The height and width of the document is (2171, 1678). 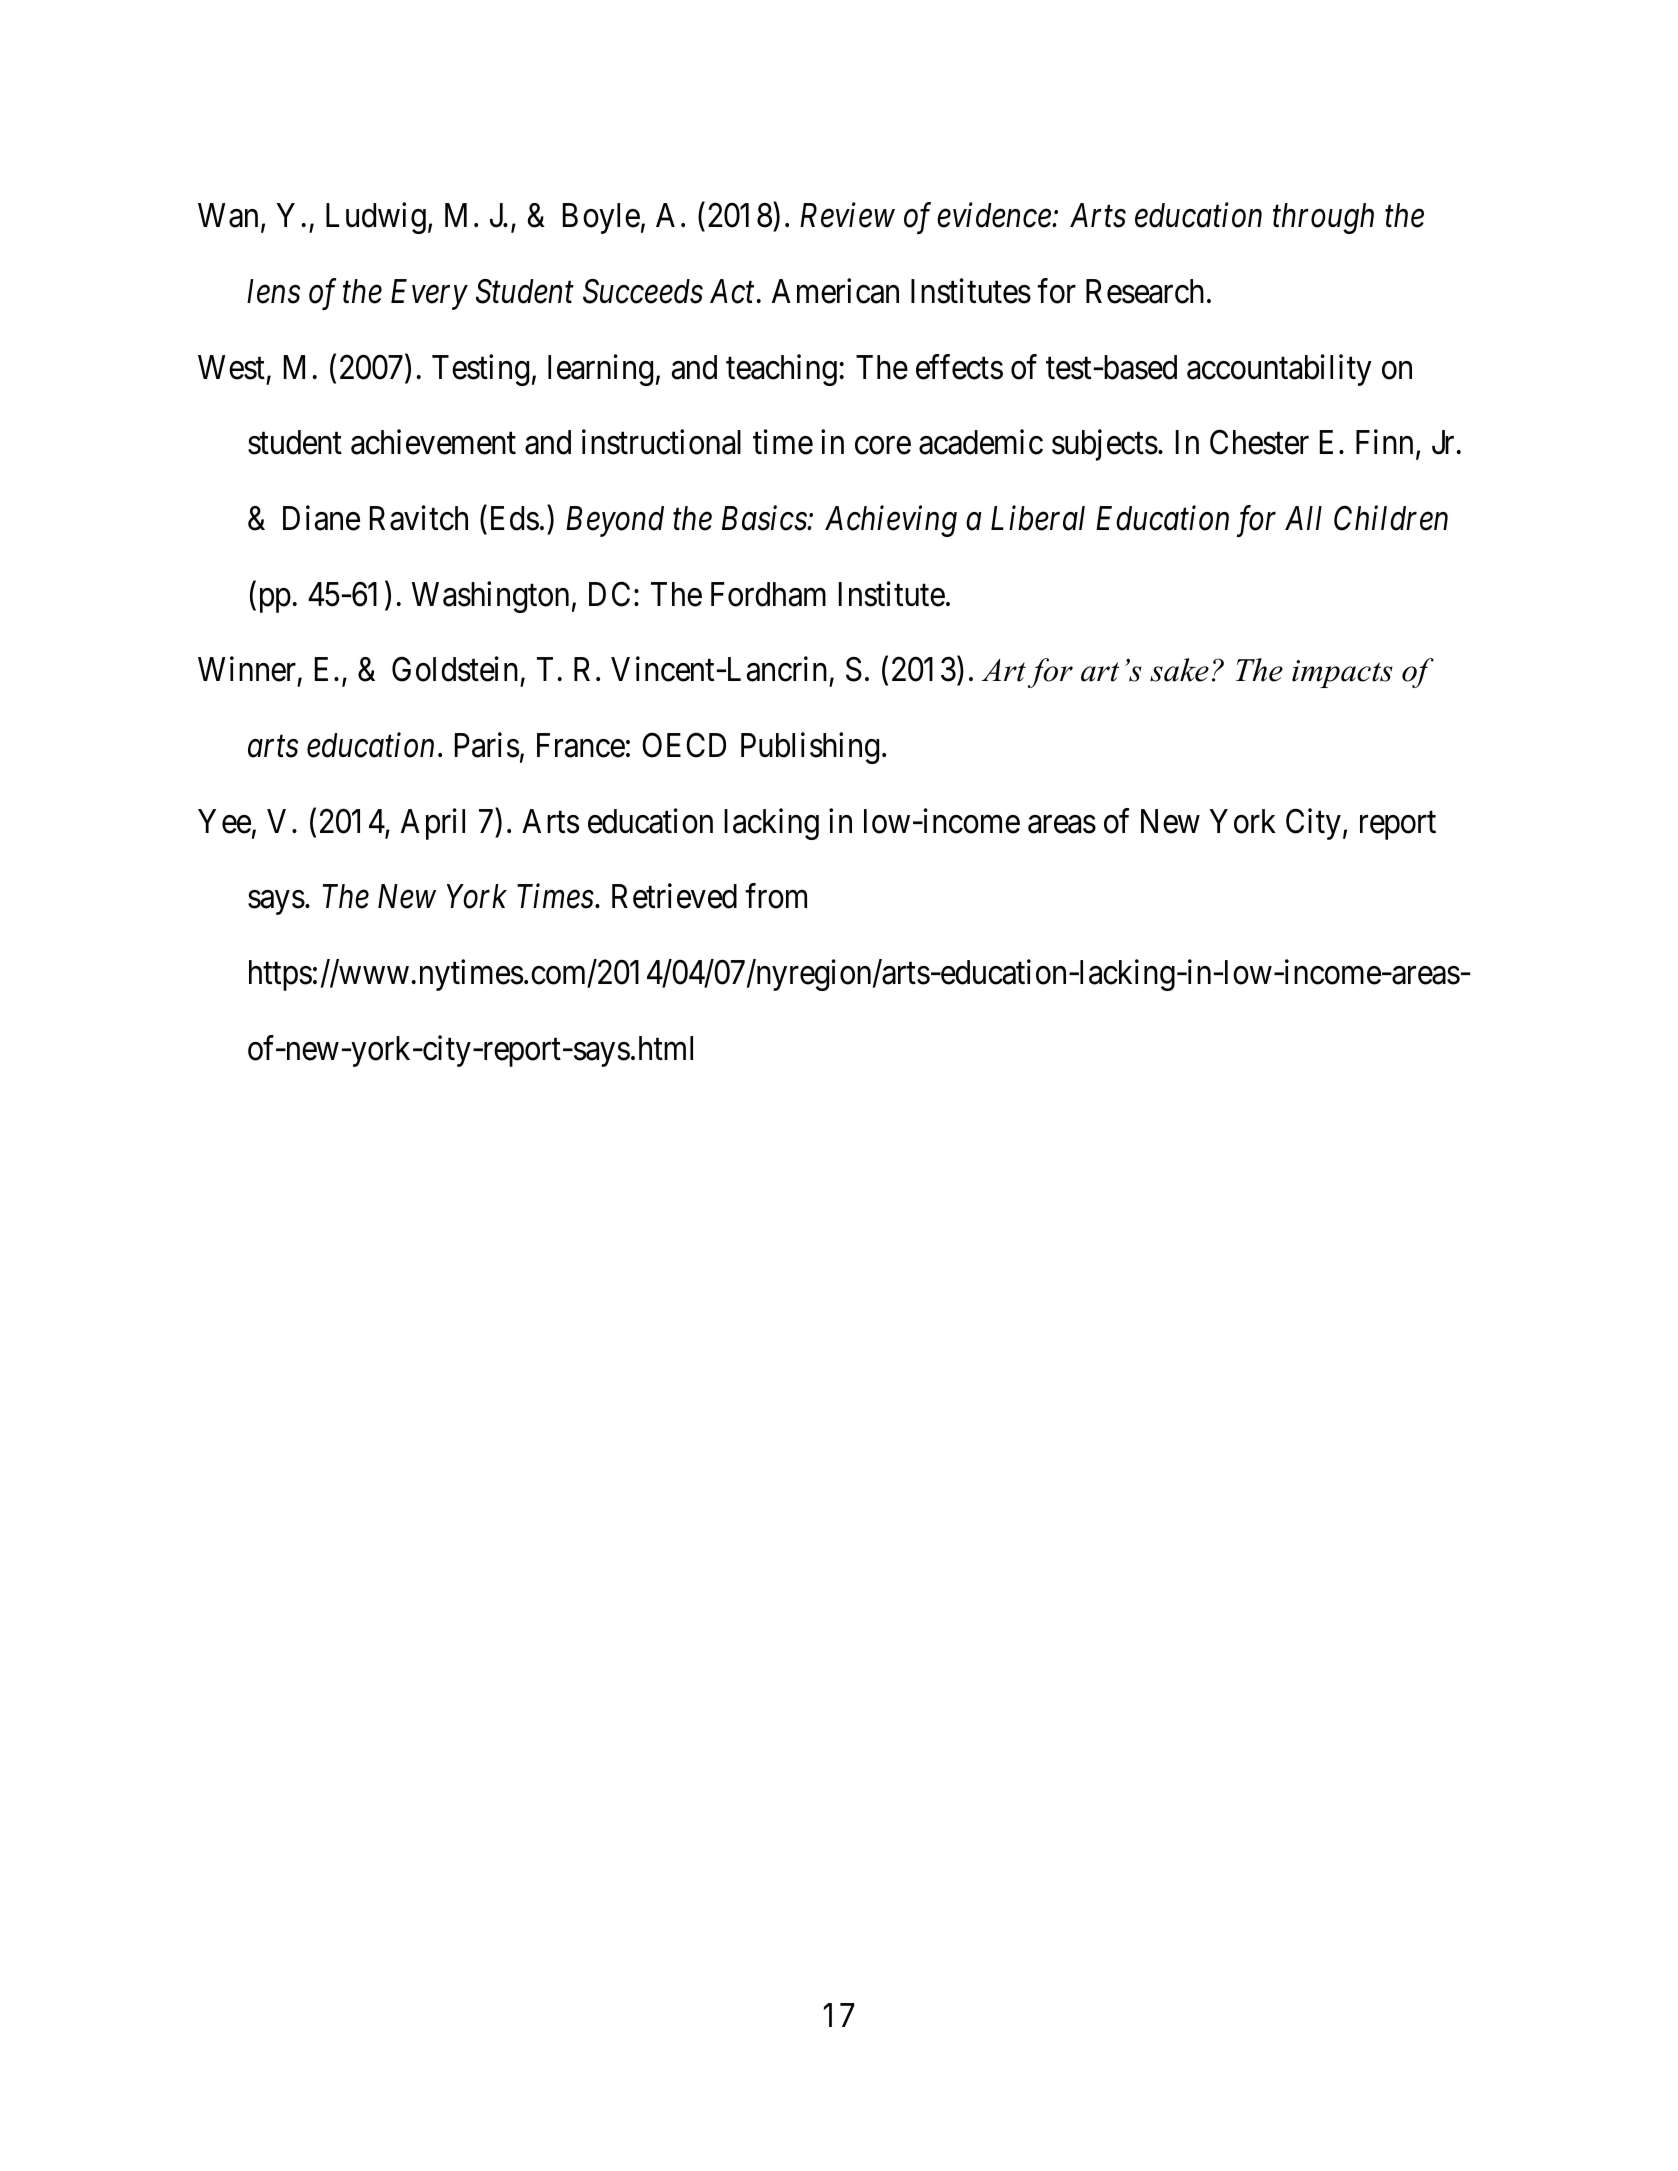 I want to click on Ludwig, so click(x=376, y=218).
